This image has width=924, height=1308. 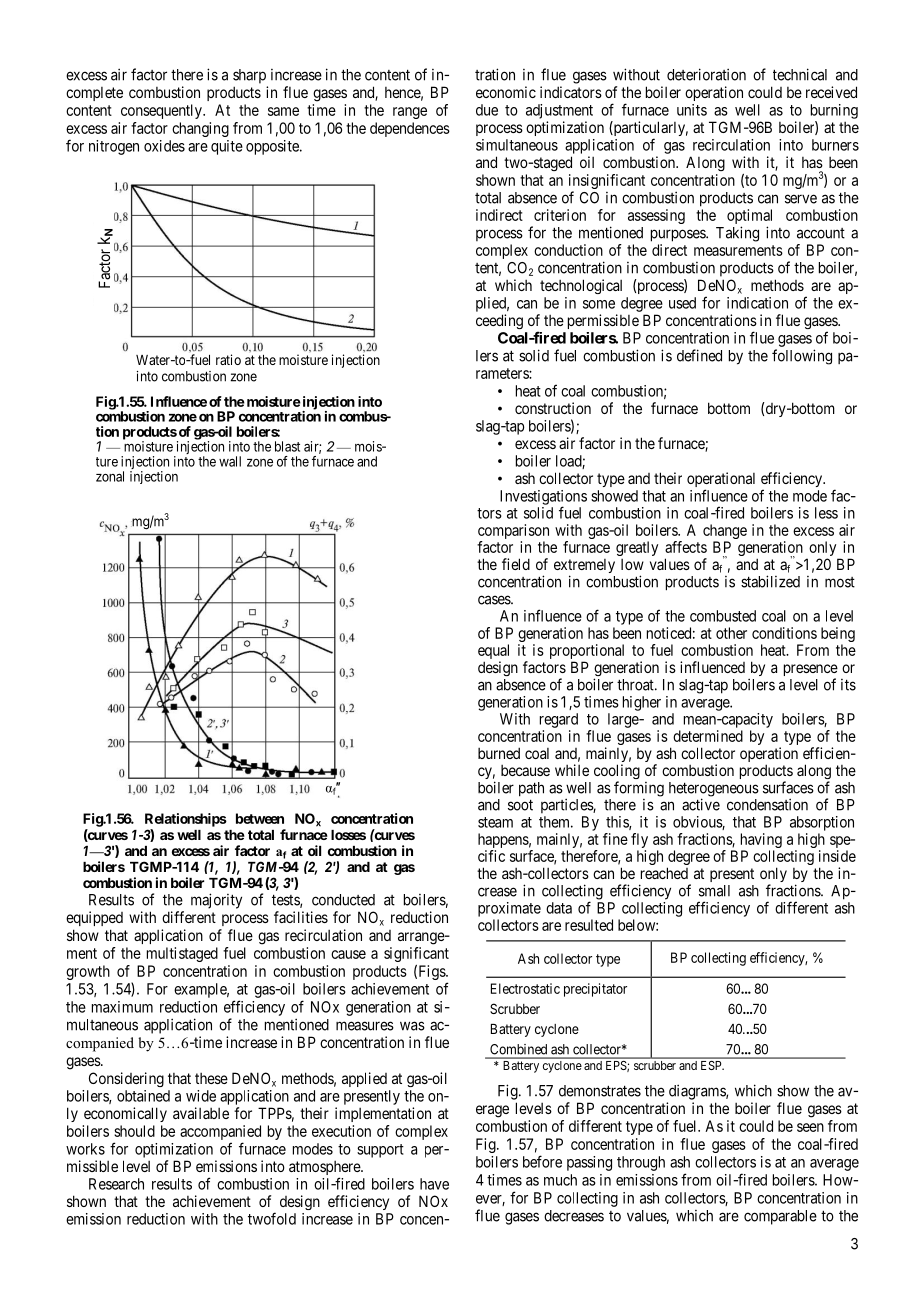 What do you see at coordinates (487, 110) in the image?
I see `due` at bounding box center [487, 110].
